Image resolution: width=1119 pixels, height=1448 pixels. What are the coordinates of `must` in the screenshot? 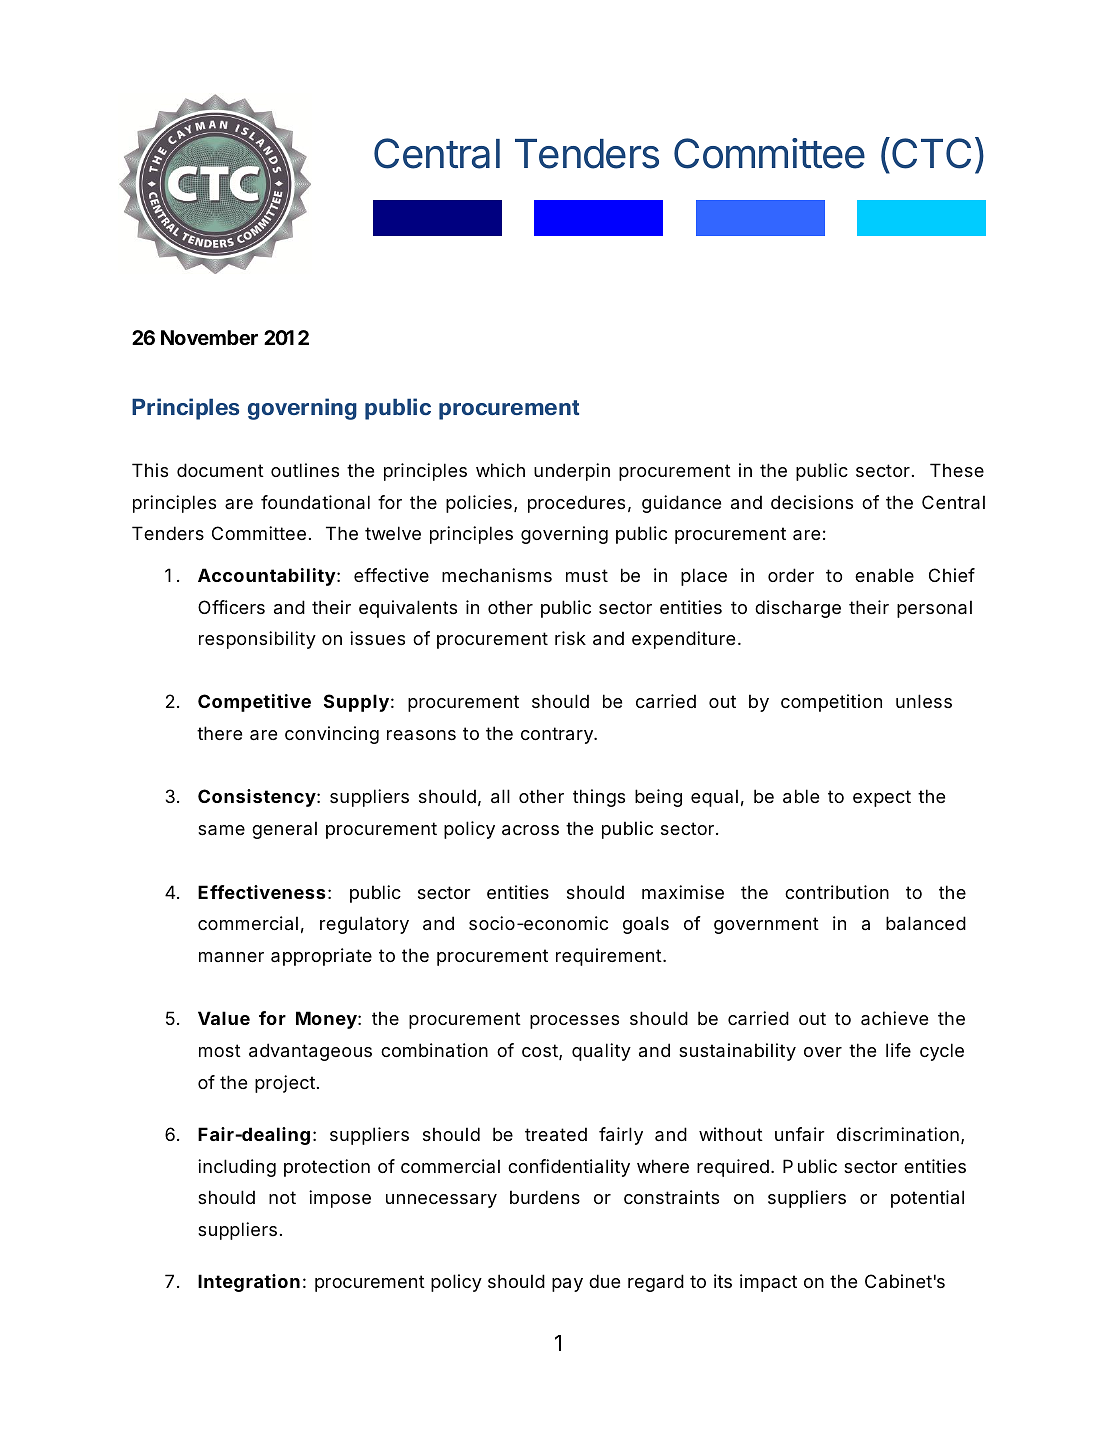 It's located at (587, 575).
